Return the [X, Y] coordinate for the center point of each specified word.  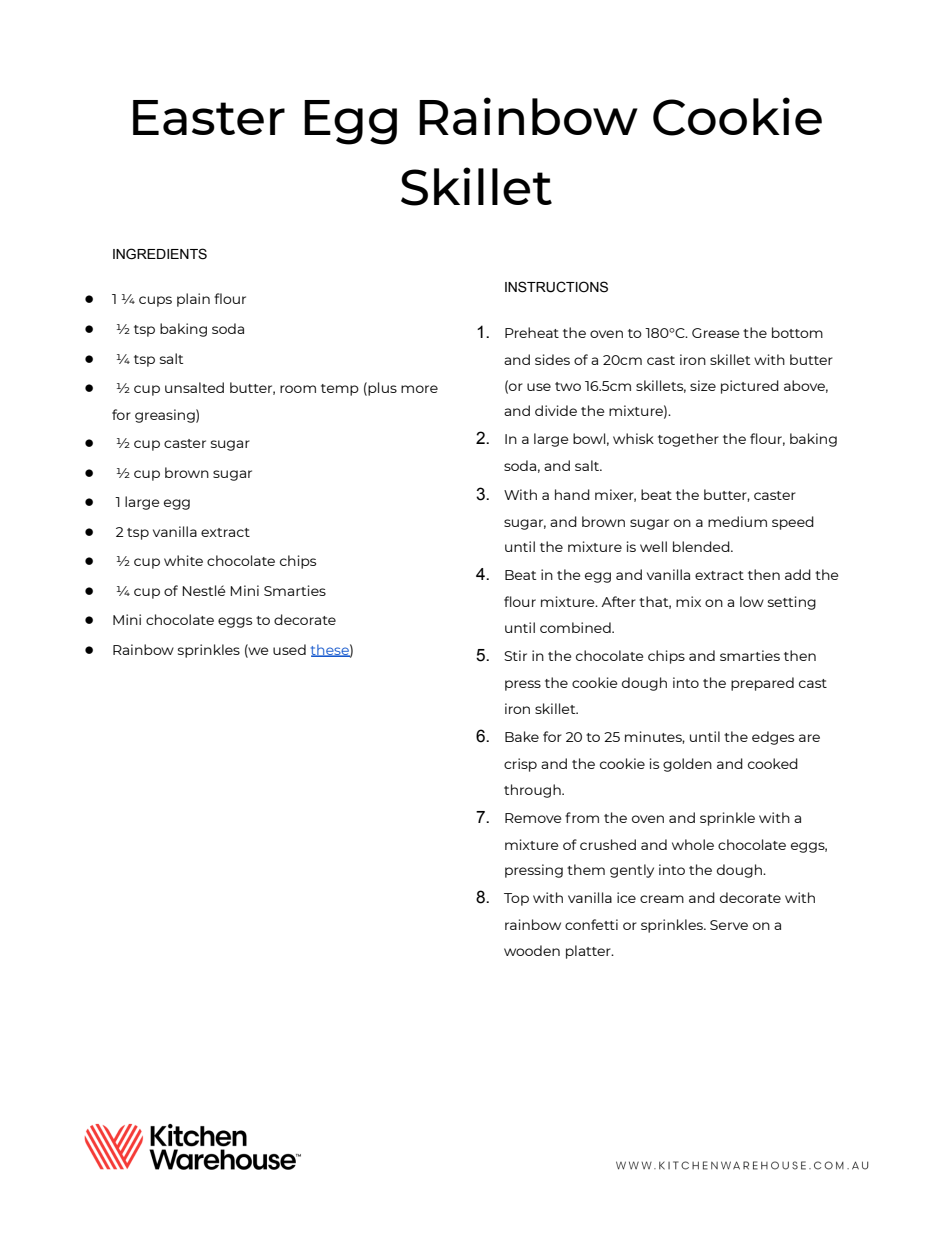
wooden [532, 950]
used [289, 649]
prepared [762, 684]
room [298, 389]
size [703, 385]
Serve [729, 925]
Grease [715, 333]
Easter [209, 117]
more [419, 389]
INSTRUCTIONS [556, 287]
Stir [515, 655]
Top [516, 899]
